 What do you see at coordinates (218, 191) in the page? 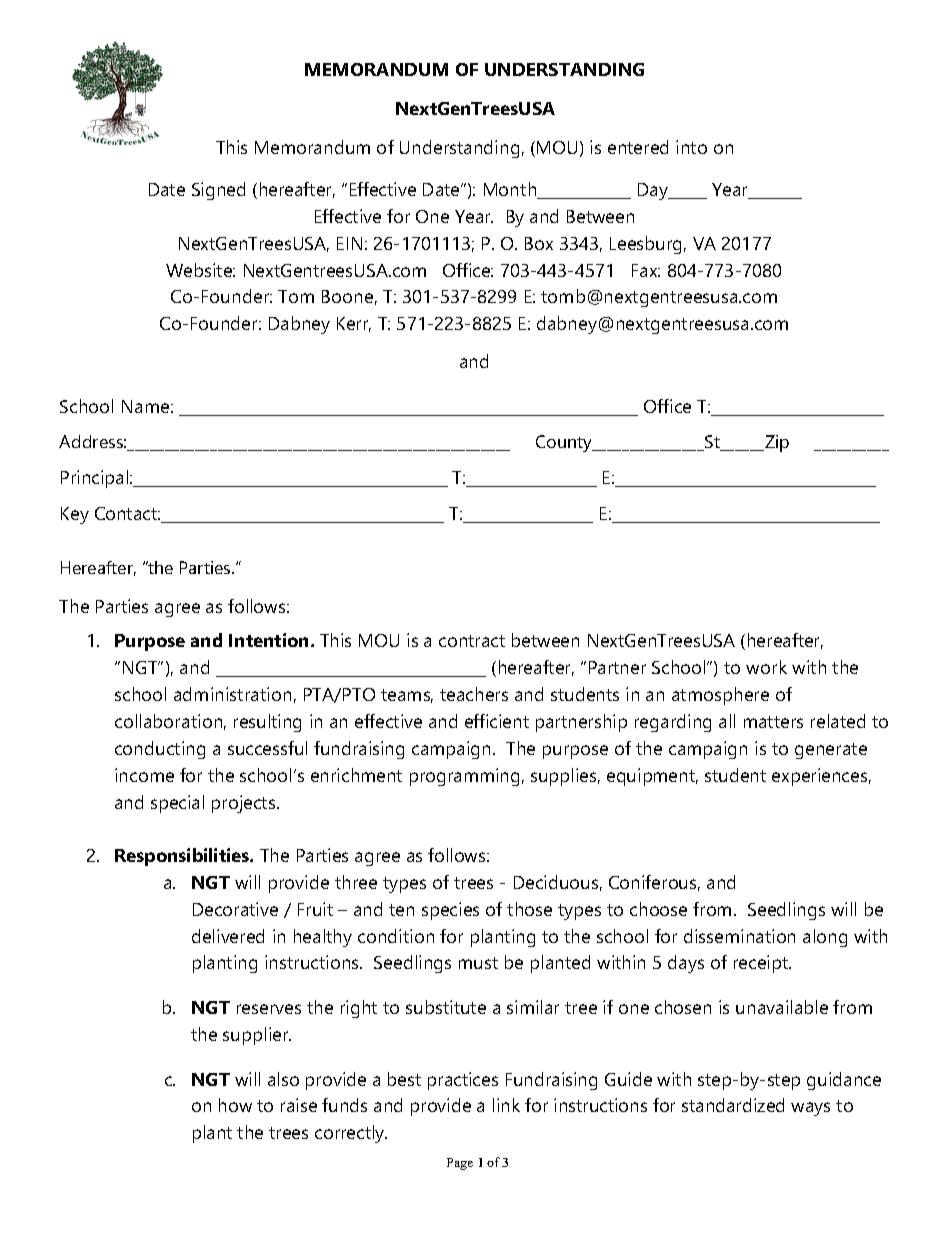
I see `Signed` at bounding box center [218, 191].
